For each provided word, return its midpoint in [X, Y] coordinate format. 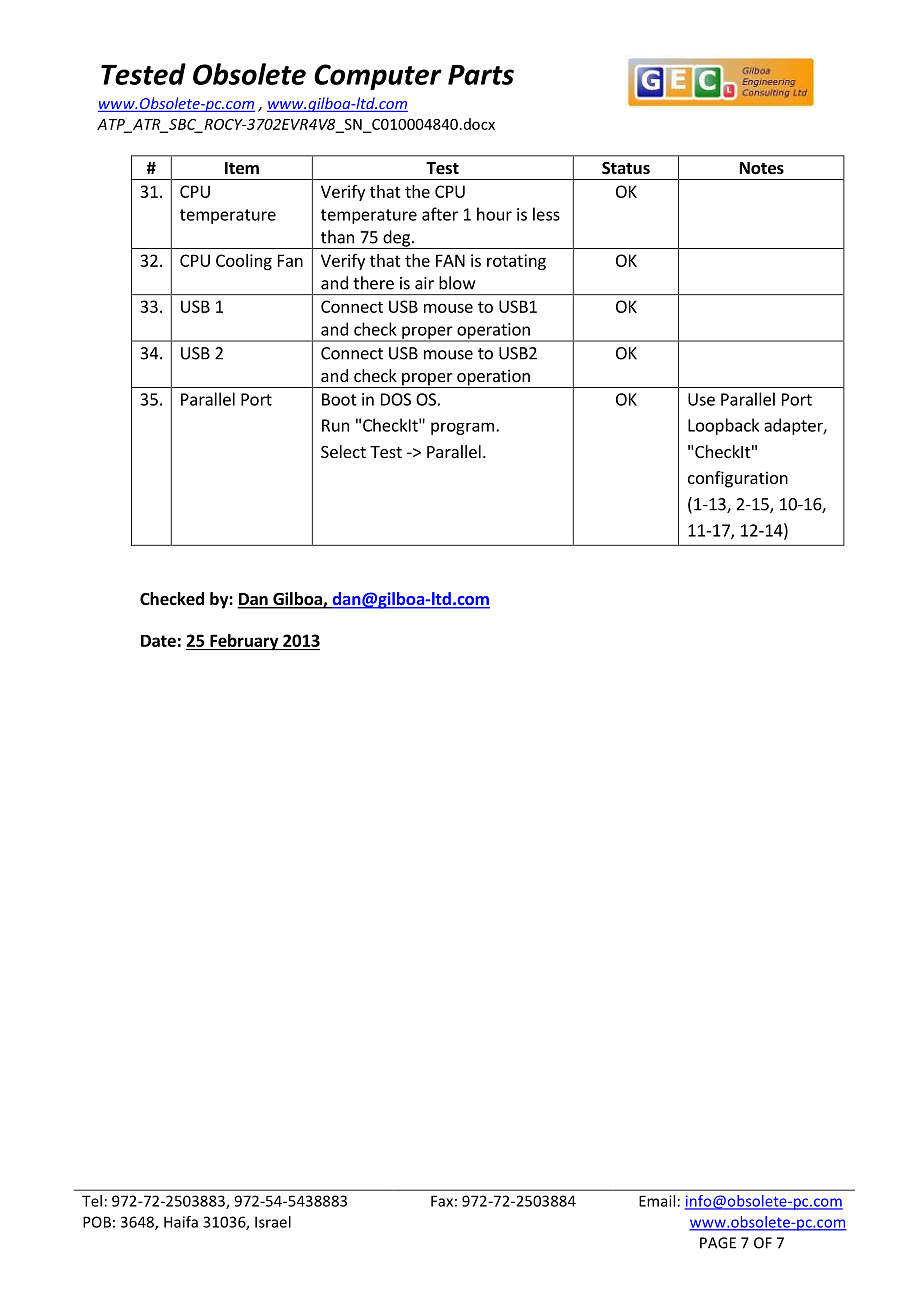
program [462, 428]
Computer [378, 77]
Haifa [181, 1222]
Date [158, 641]
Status [626, 168]
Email [657, 1201]
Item [242, 168]
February [244, 642]
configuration [738, 479]
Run [335, 425]
